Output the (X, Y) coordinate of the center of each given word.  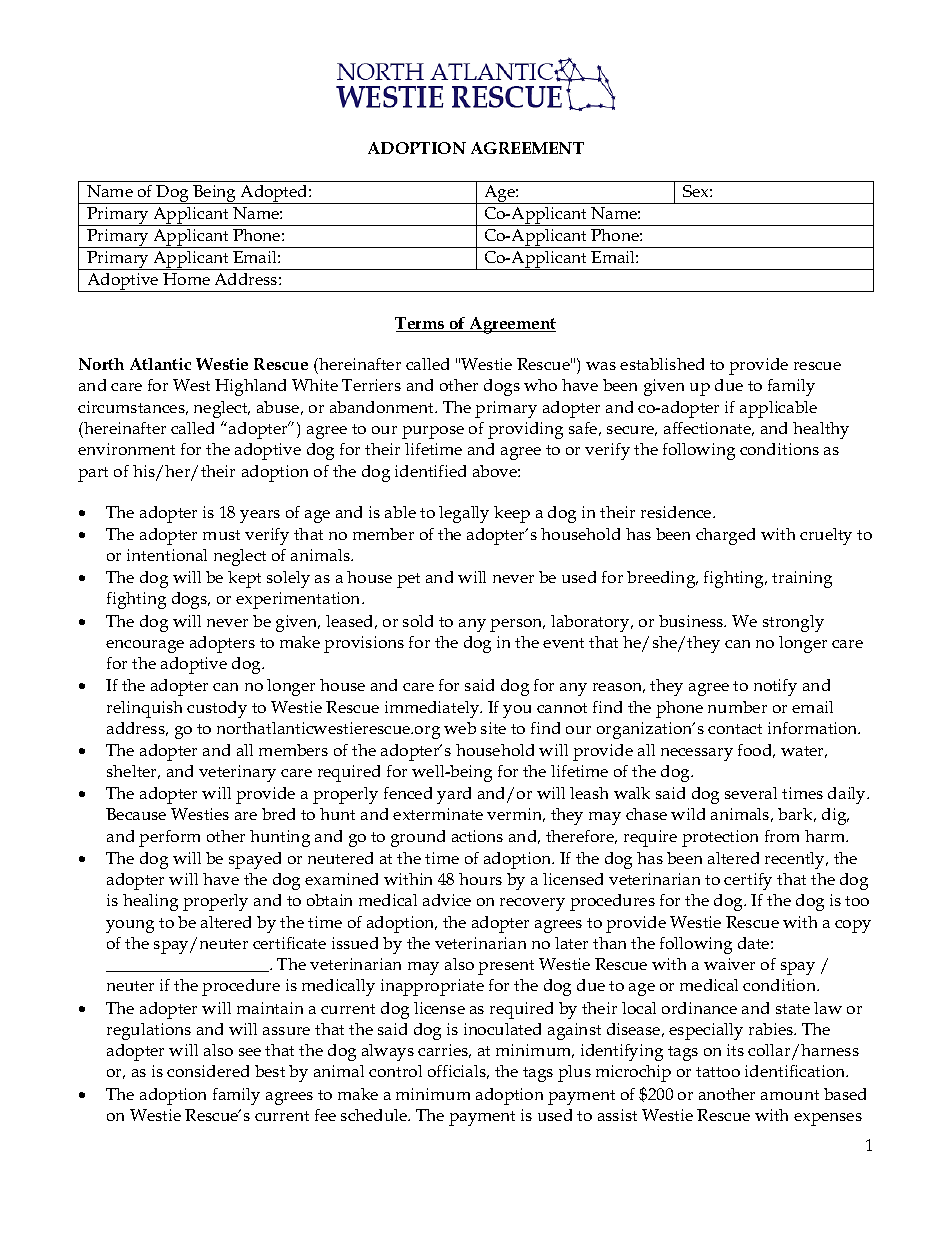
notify (775, 687)
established (662, 364)
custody (217, 709)
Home (186, 279)
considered (208, 1071)
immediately (433, 709)
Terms (421, 324)
